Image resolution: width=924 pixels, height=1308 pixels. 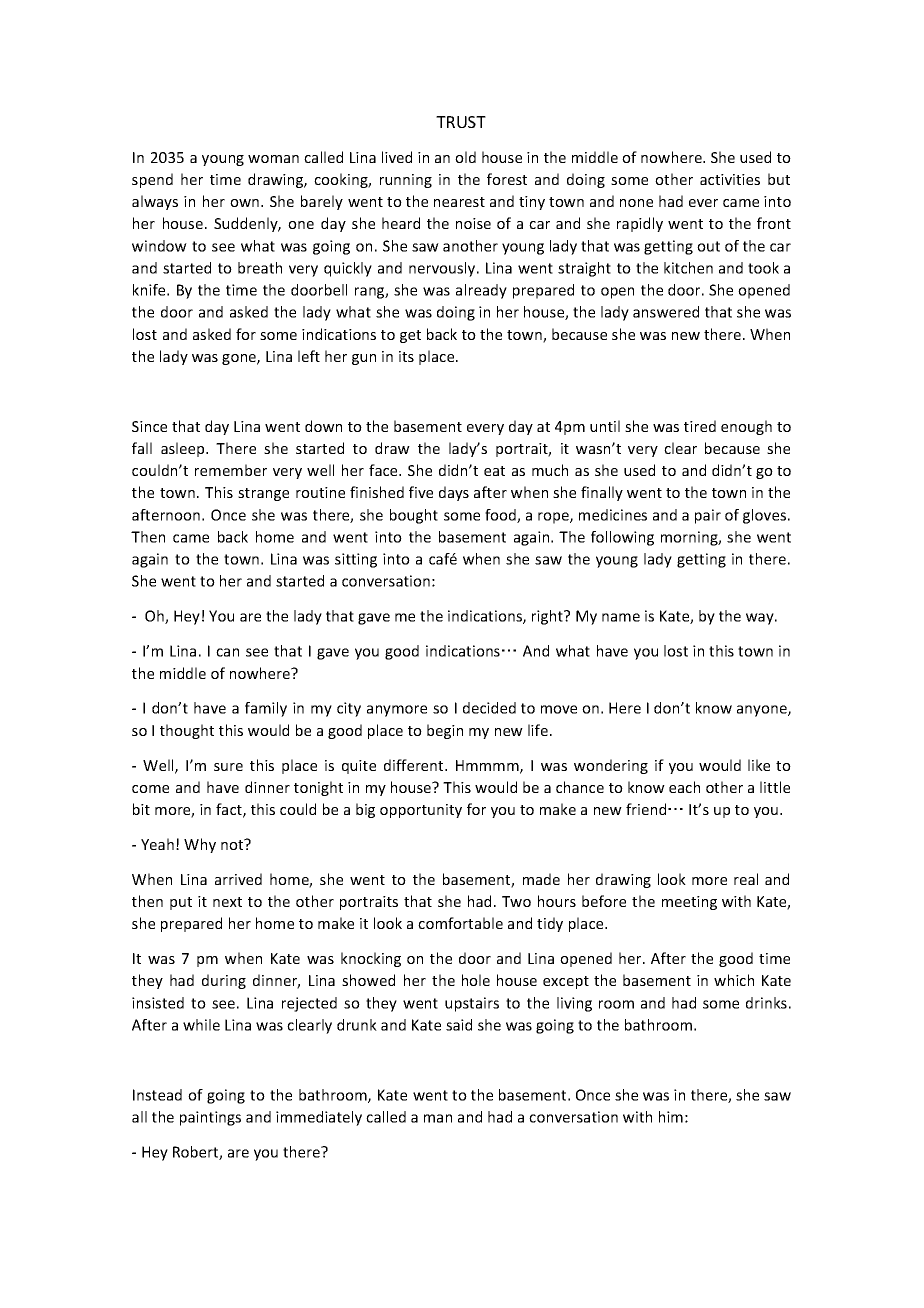 What do you see at coordinates (415, 765) in the screenshot?
I see `different` at bounding box center [415, 765].
